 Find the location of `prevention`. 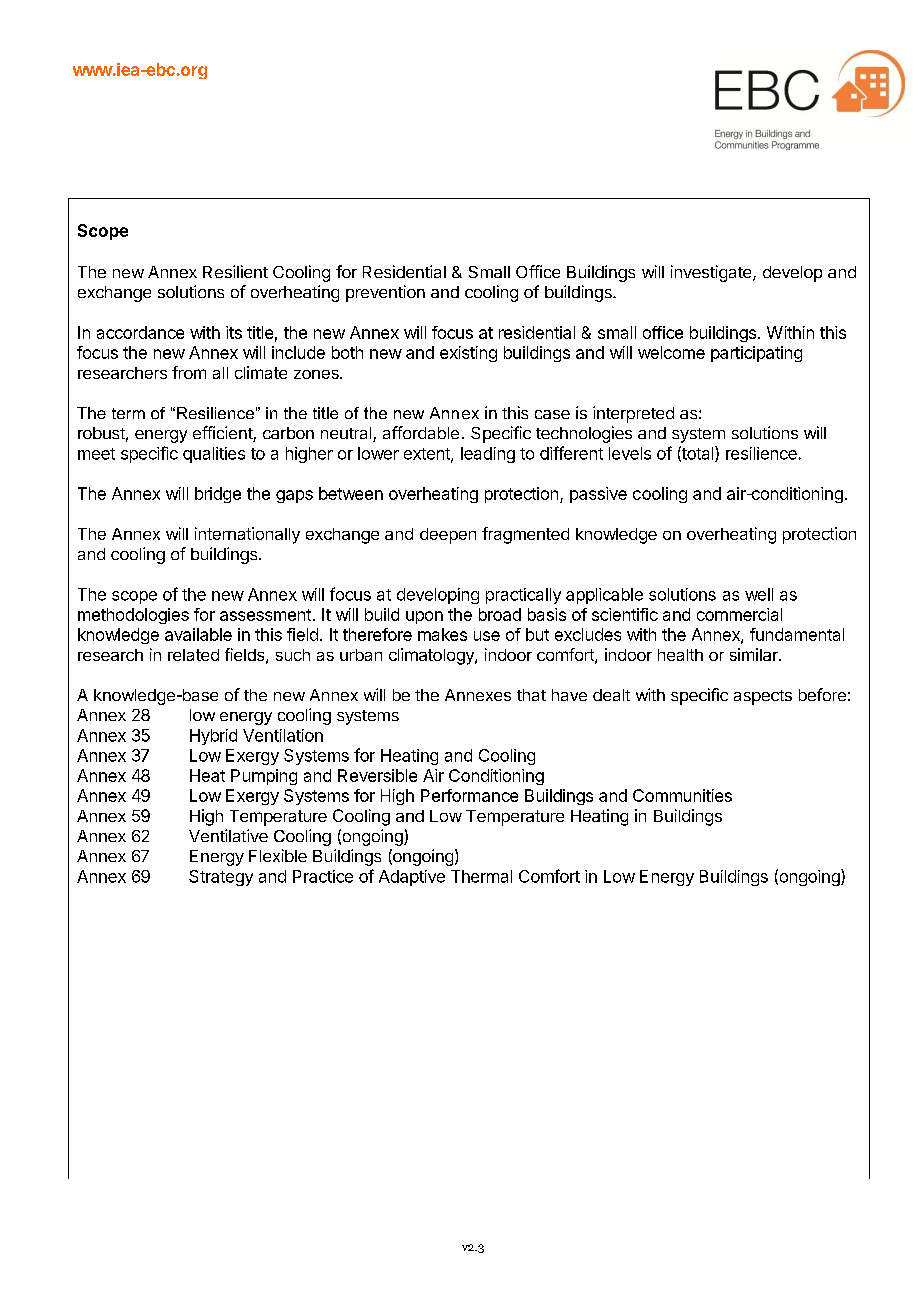

prevention is located at coordinates (385, 293).
